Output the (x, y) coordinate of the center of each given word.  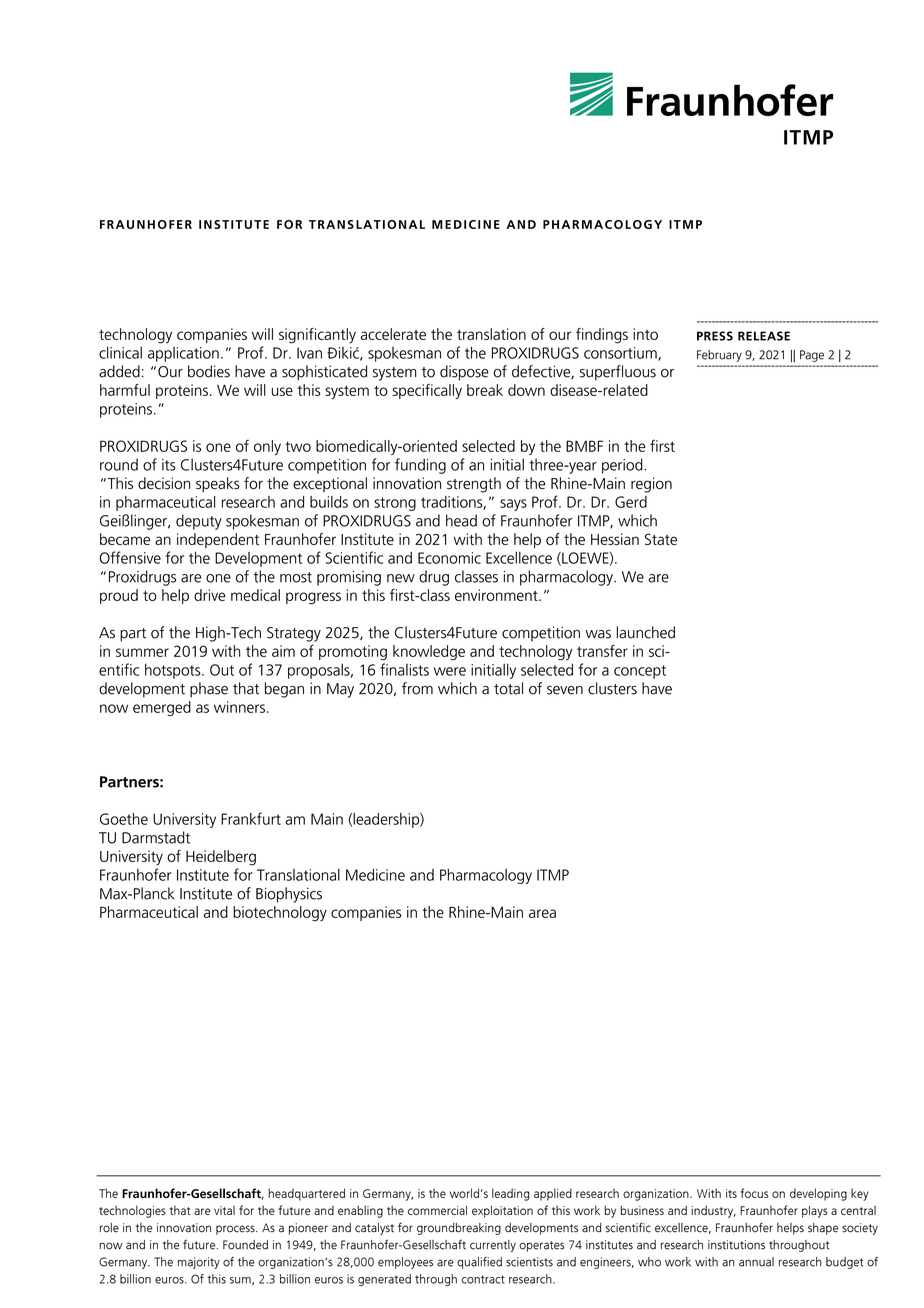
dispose (464, 373)
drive (209, 595)
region (651, 485)
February (719, 356)
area (542, 913)
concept (640, 672)
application (183, 354)
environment (497, 595)
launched (646, 632)
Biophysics (289, 895)
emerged (162, 708)
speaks (218, 484)
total (508, 688)
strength (474, 485)
